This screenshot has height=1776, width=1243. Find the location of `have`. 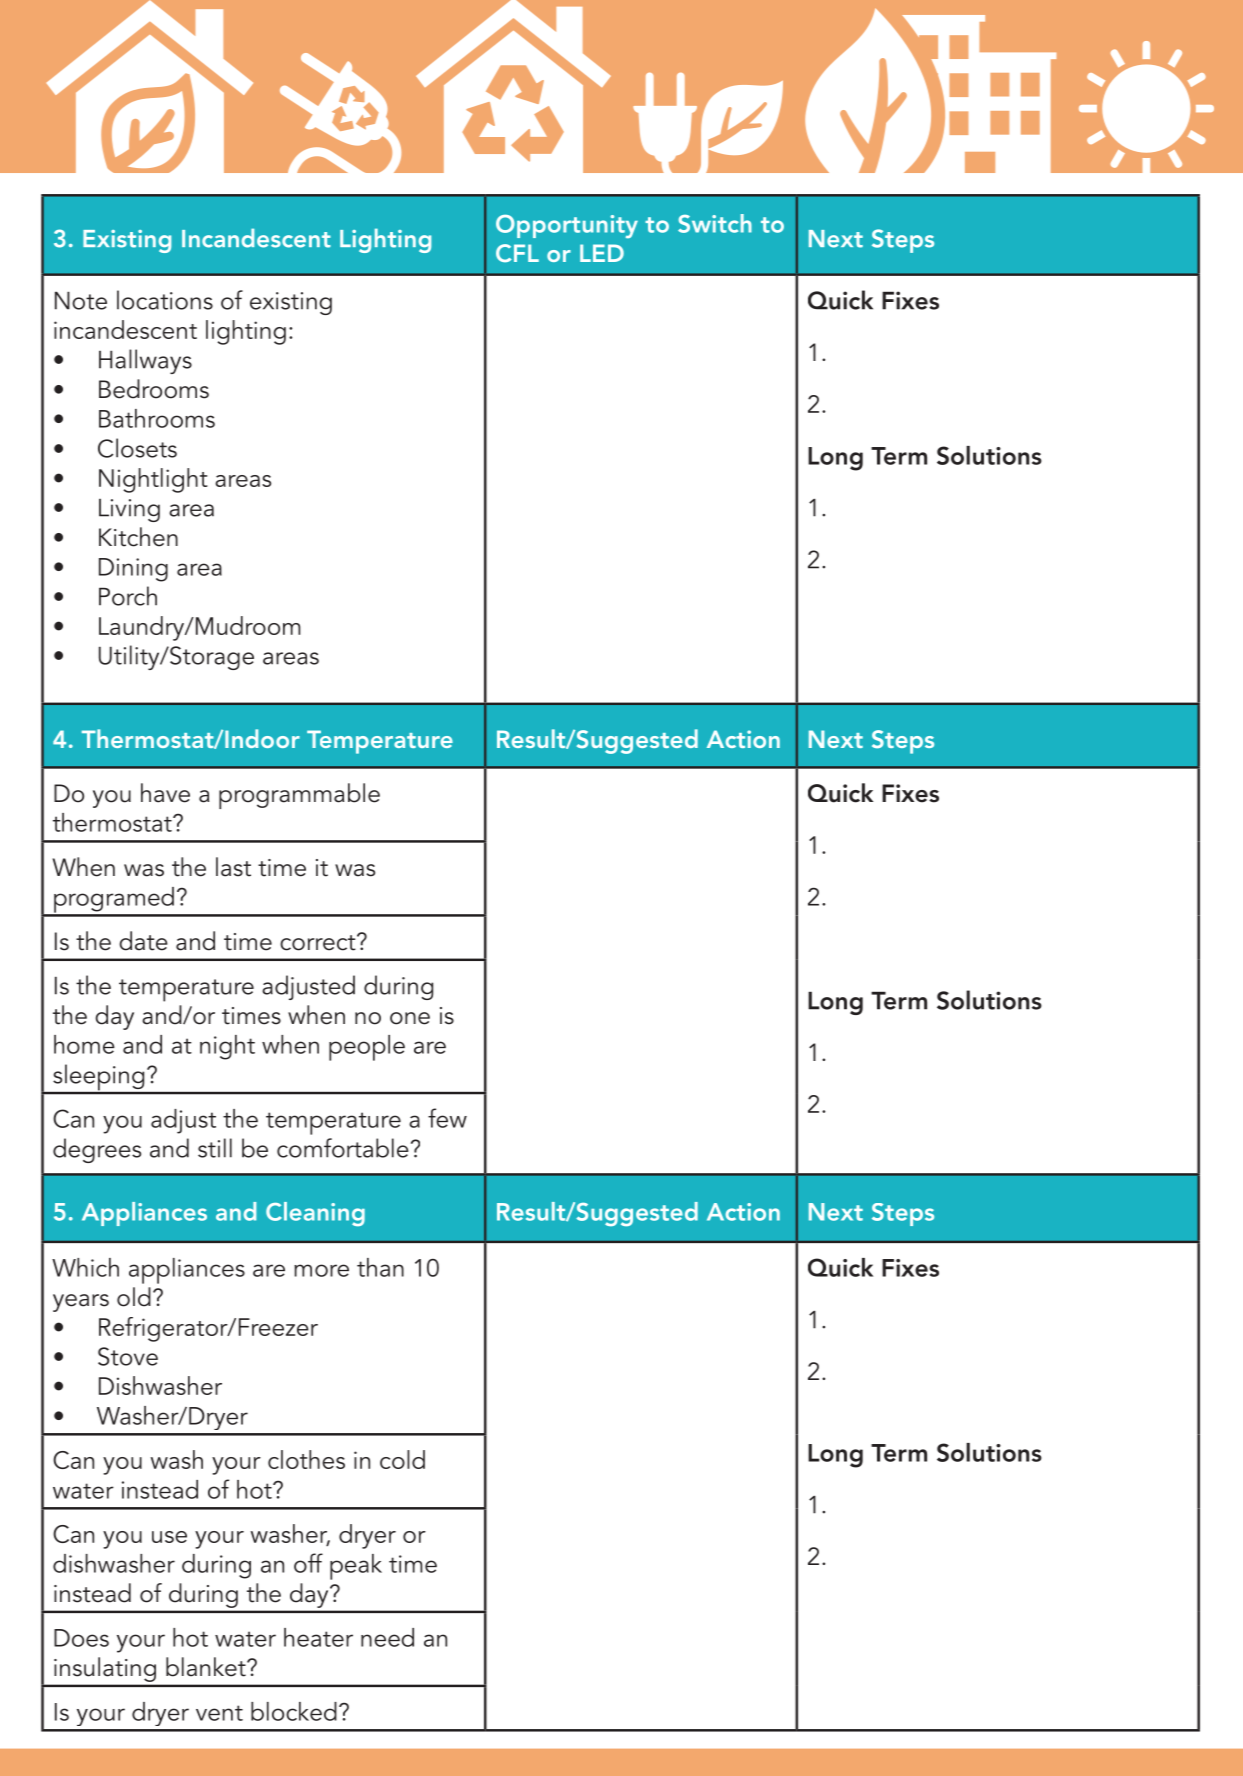

have is located at coordinates (165, 793).
